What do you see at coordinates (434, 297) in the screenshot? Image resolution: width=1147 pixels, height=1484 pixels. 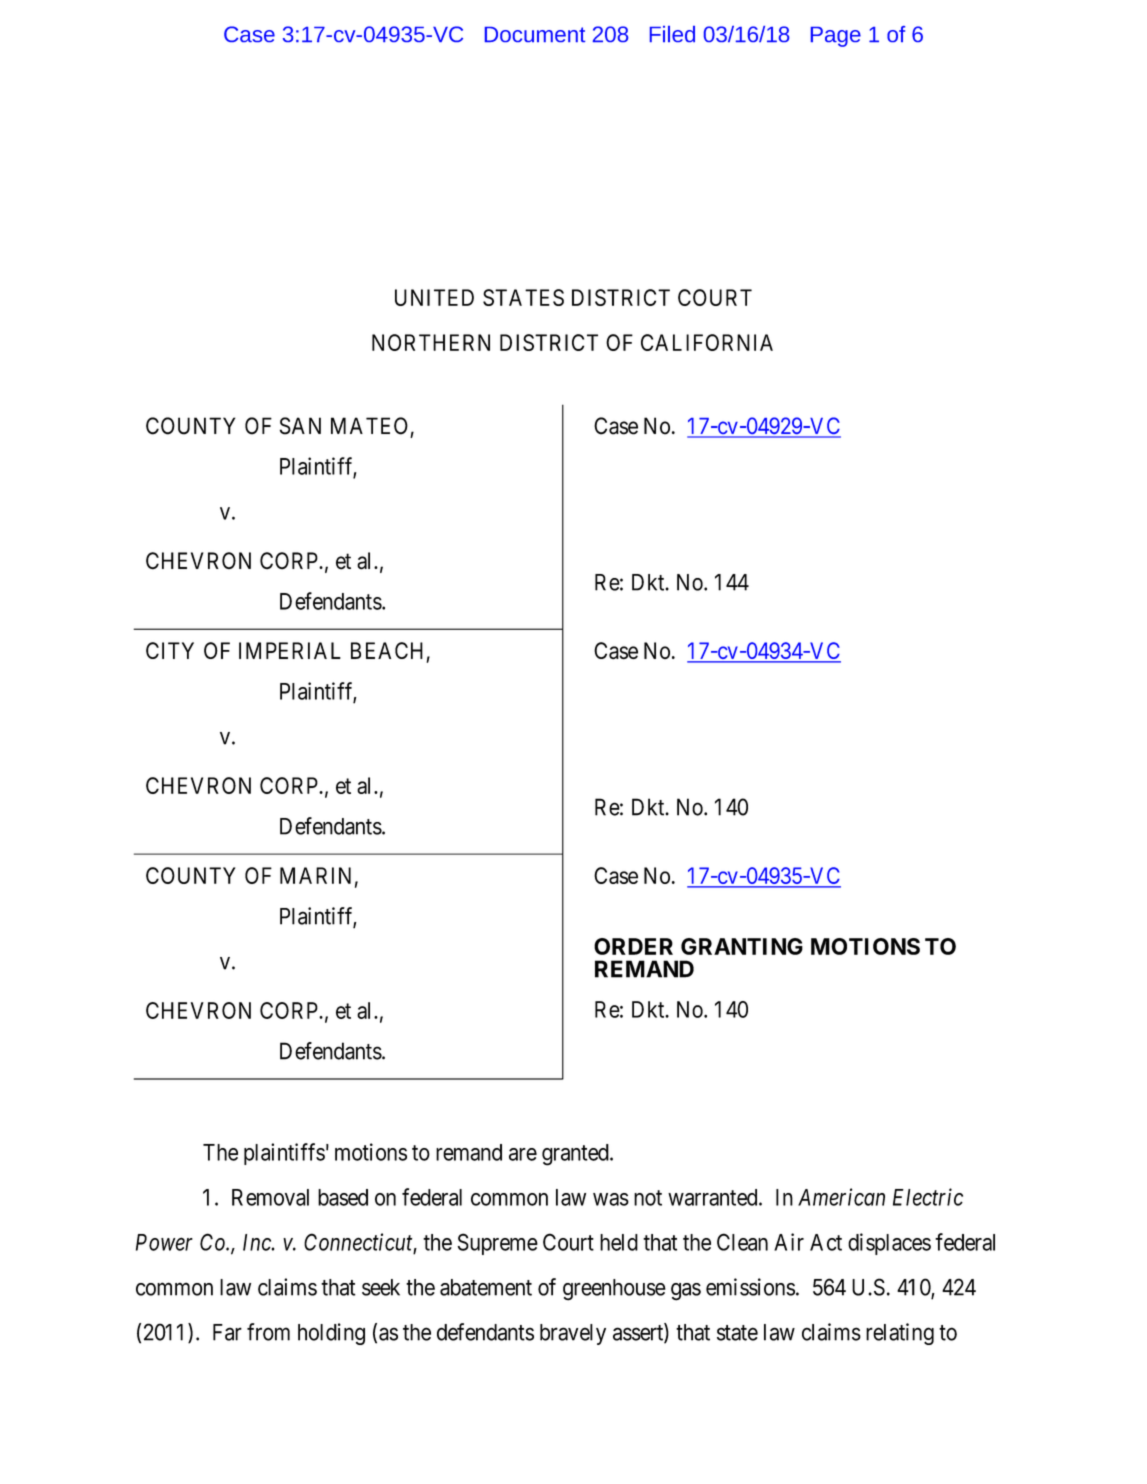 I see `UNITED` at bounding box center [434, 297].
